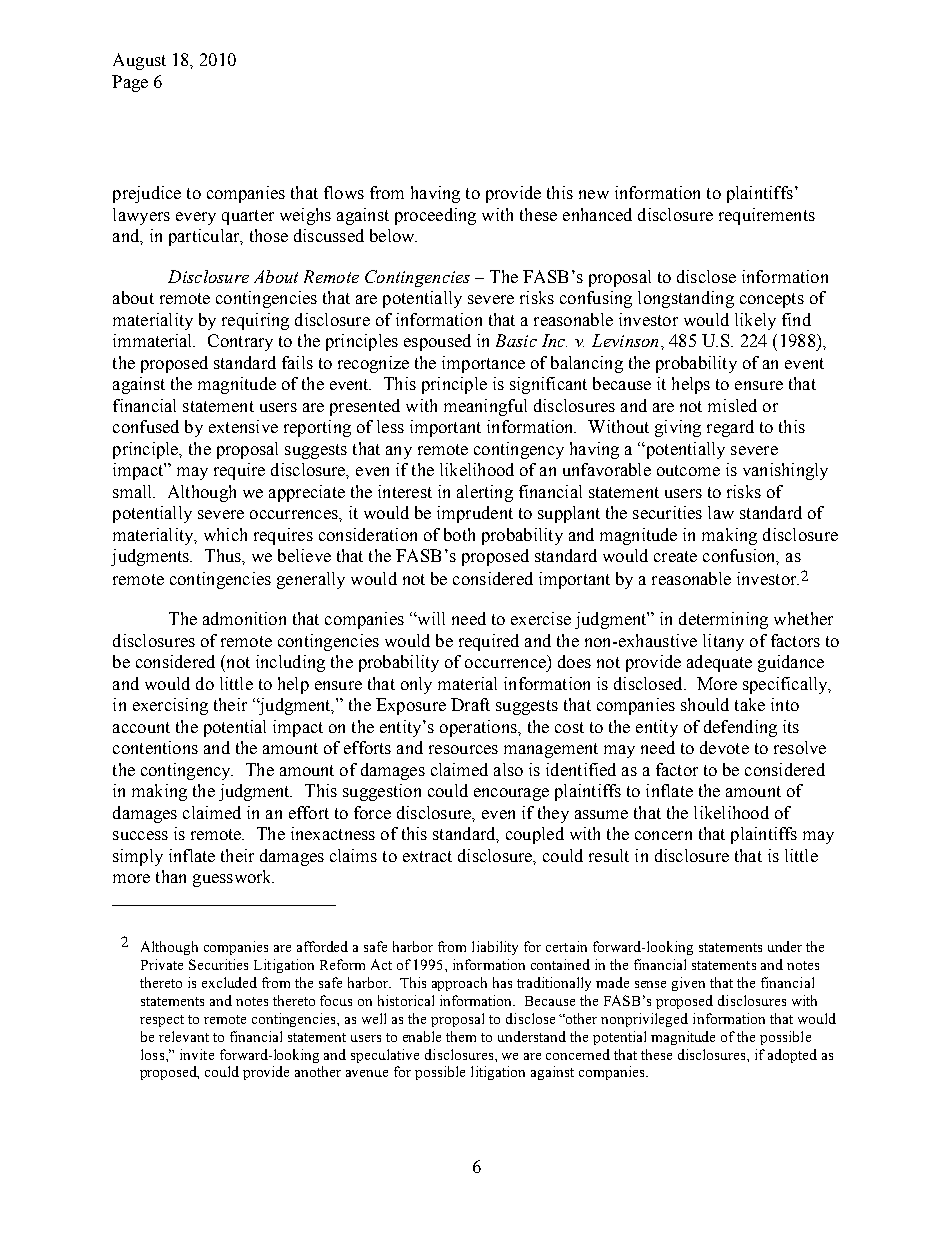 The width and height of the screenshot is (952, 1233). What do you see at coordinates (461, 1036) in the screenshot?
I see `them` at bounding box center [461, 1036].
